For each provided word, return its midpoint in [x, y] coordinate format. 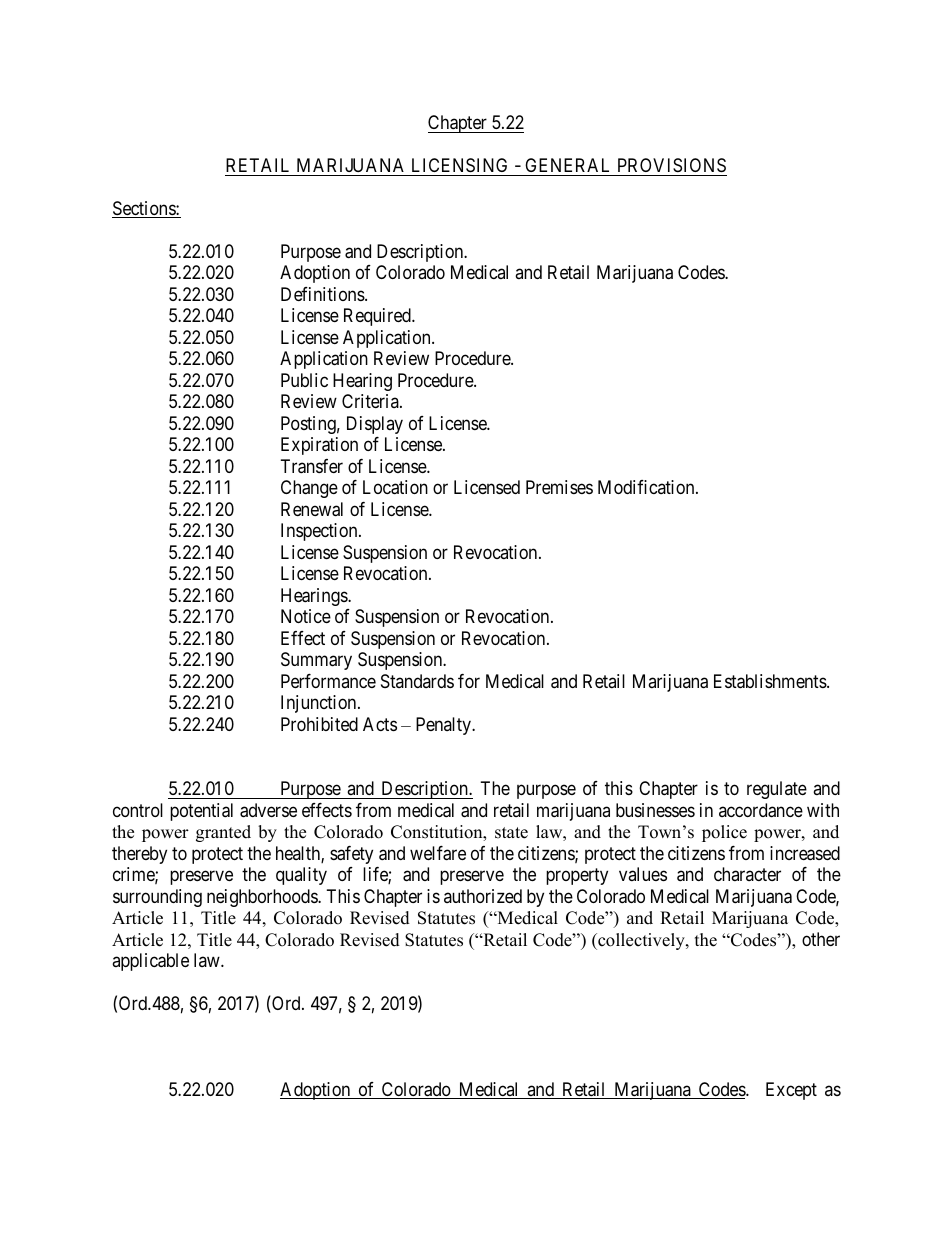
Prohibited [319, 724]
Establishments [770, 681]
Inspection [320, 532]
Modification [647, 487]
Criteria [371, 401]
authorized [483, 896]
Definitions [323, 294]
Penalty [444, 726]
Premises [559, 487]
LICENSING [459, 165]
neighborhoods [263, 898]
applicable [150, 962]
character [747, 874]
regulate [777, 790]
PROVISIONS [672, 165]
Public [304, 380]
